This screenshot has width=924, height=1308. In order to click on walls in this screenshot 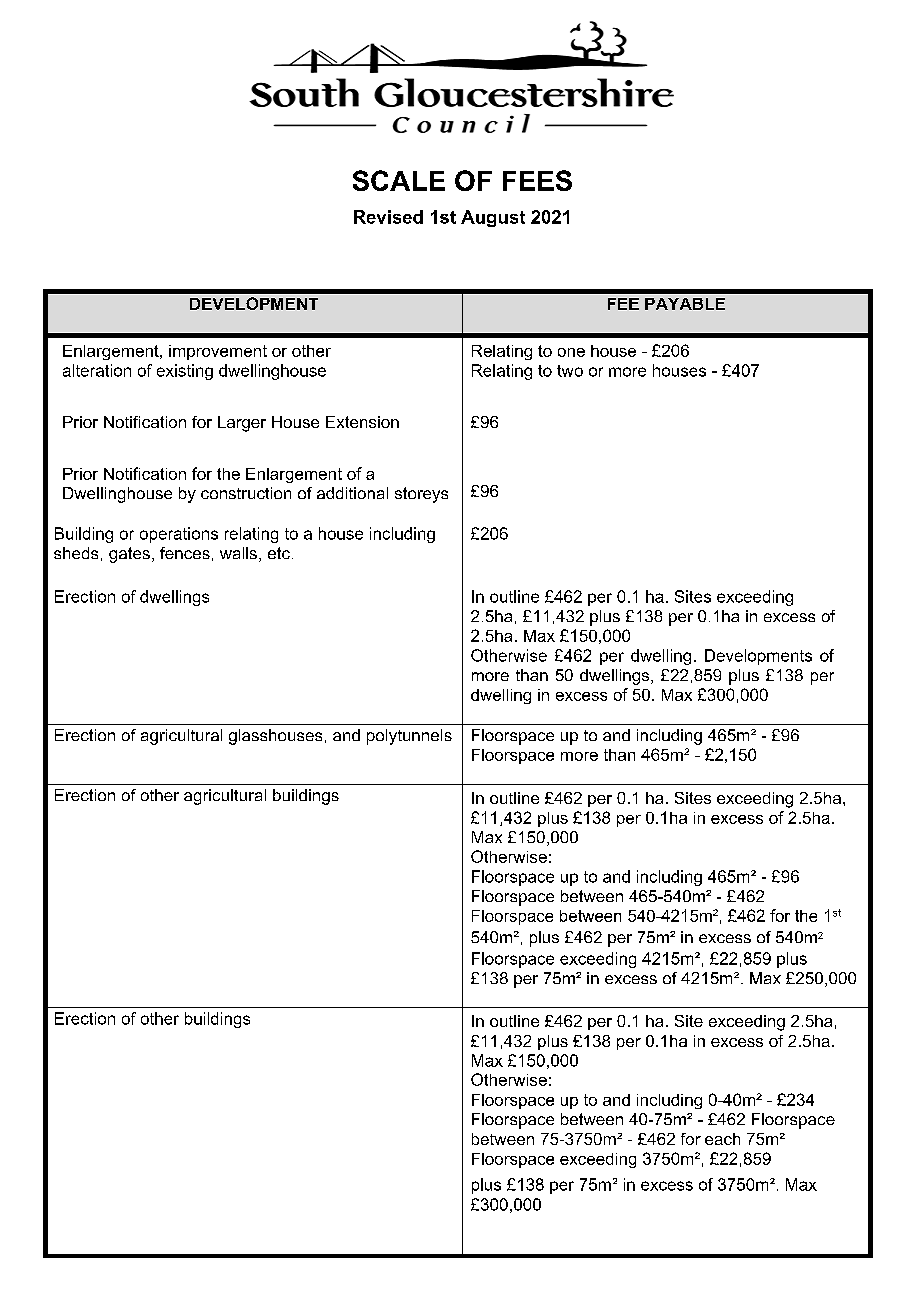, I will do `click(238, 553)`.
